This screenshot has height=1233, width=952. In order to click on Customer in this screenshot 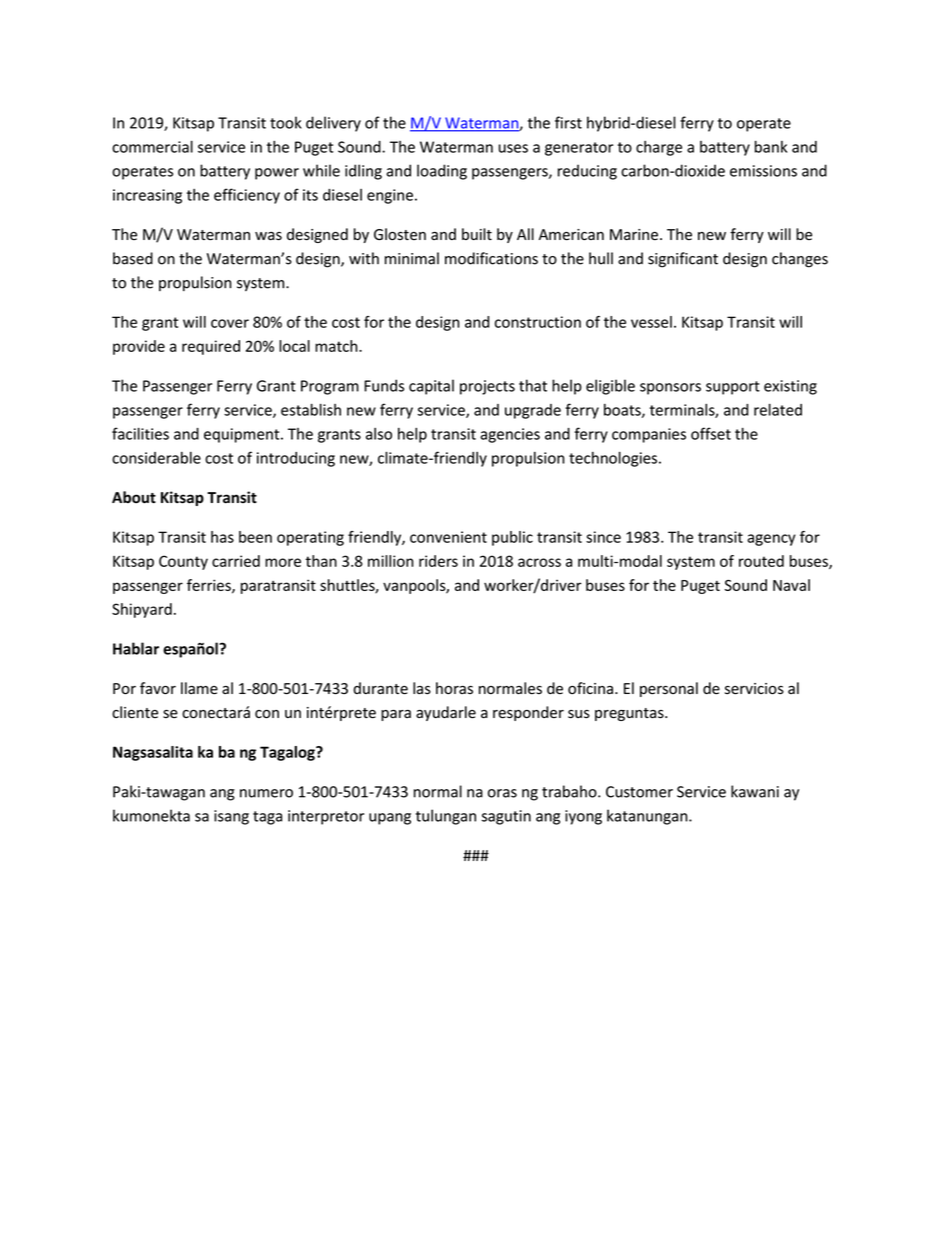, I will do `click(639, 792)`.
